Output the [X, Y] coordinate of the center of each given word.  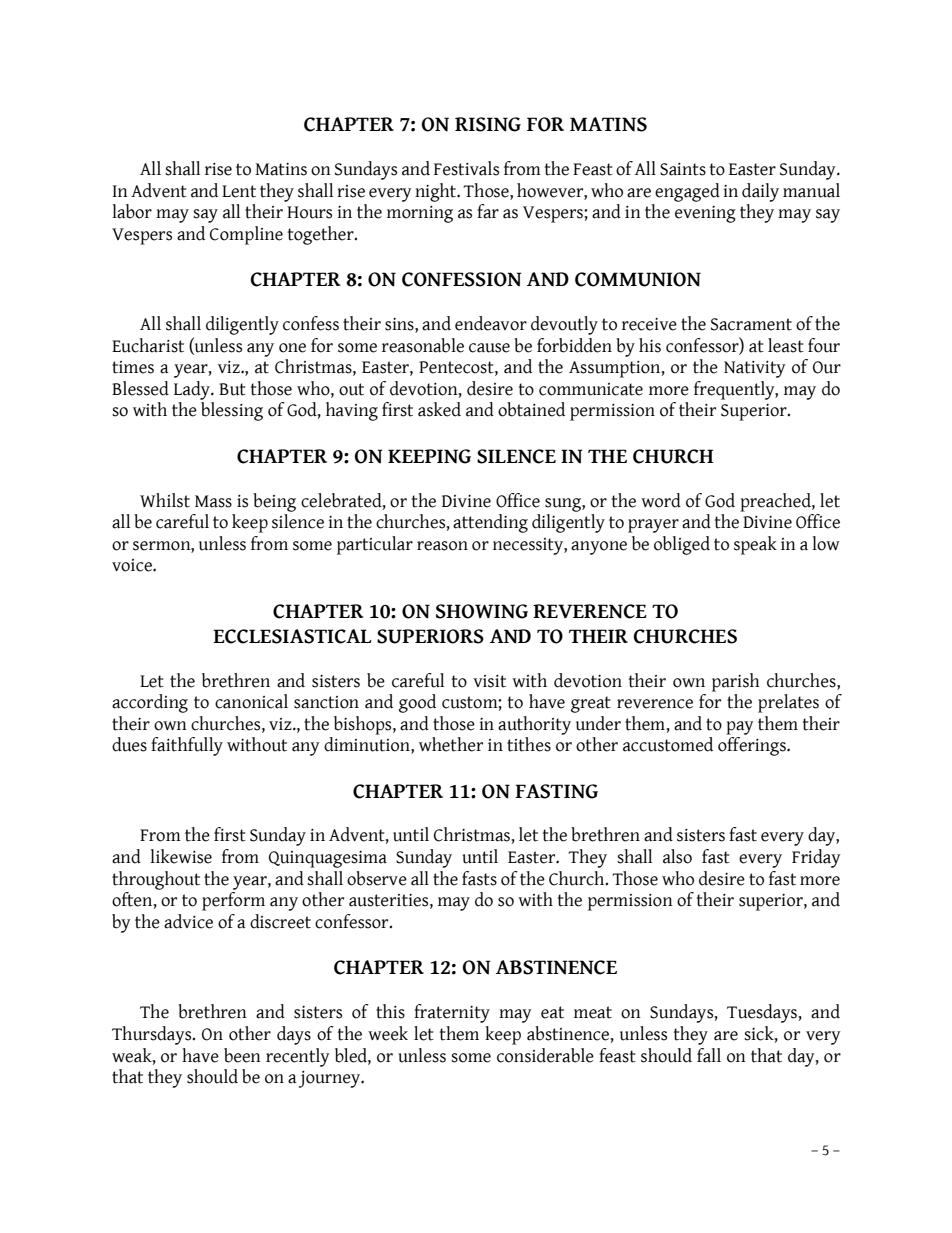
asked [439, 409]
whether [451, 744]
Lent [239, 191]
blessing [231, 410]
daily [760, 192]
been [242, 1055]
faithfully [187, 746]
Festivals [466, 168]
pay [739, 728]
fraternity [452, 1013]
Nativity [754, 369]
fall [709, 1055]
